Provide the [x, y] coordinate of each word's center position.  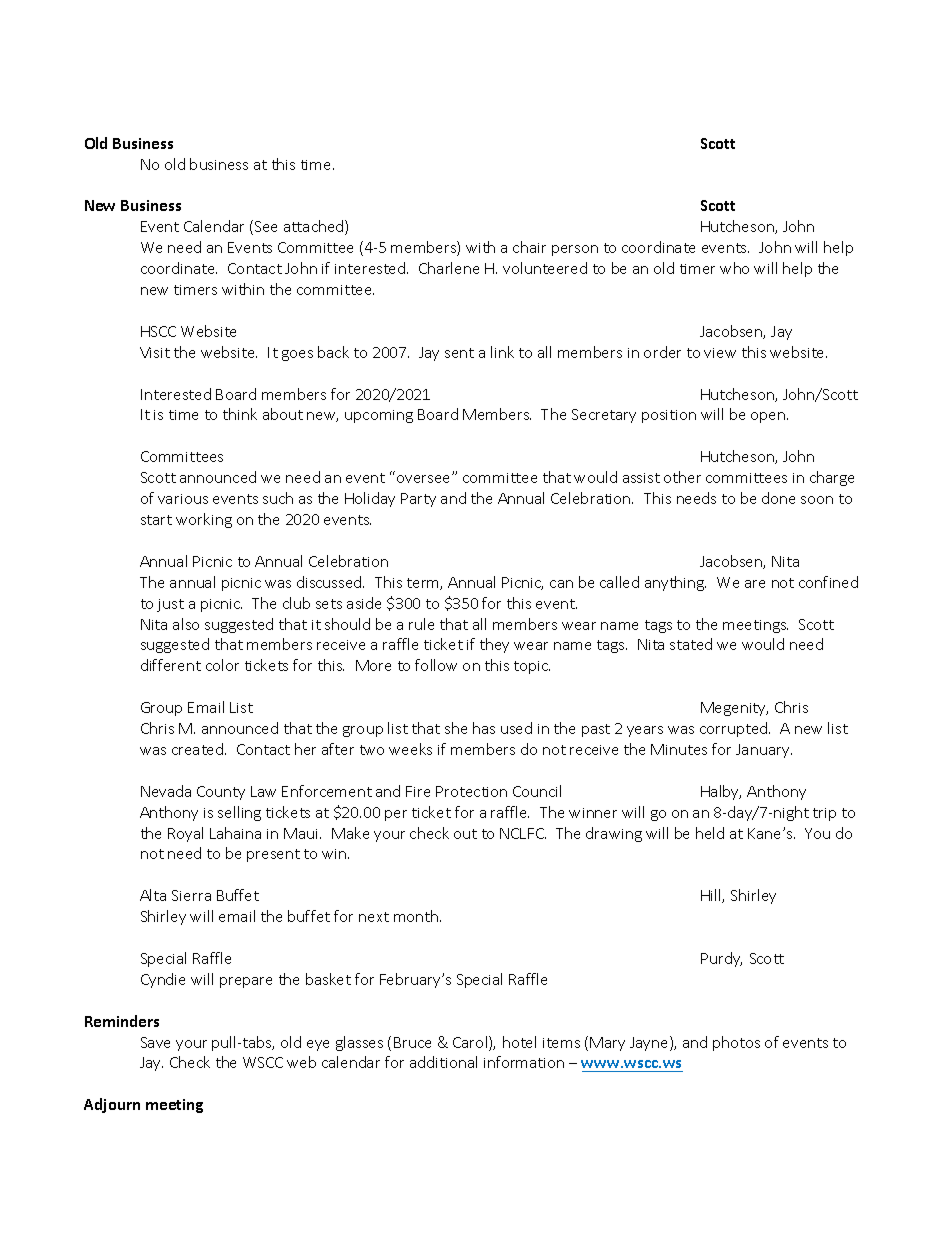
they [494, 645]
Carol [471, 1043]
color [222, 665]
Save [155, 1042]
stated [691, 644]
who [734, 268]
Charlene [449, 268]
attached [315, 227]
